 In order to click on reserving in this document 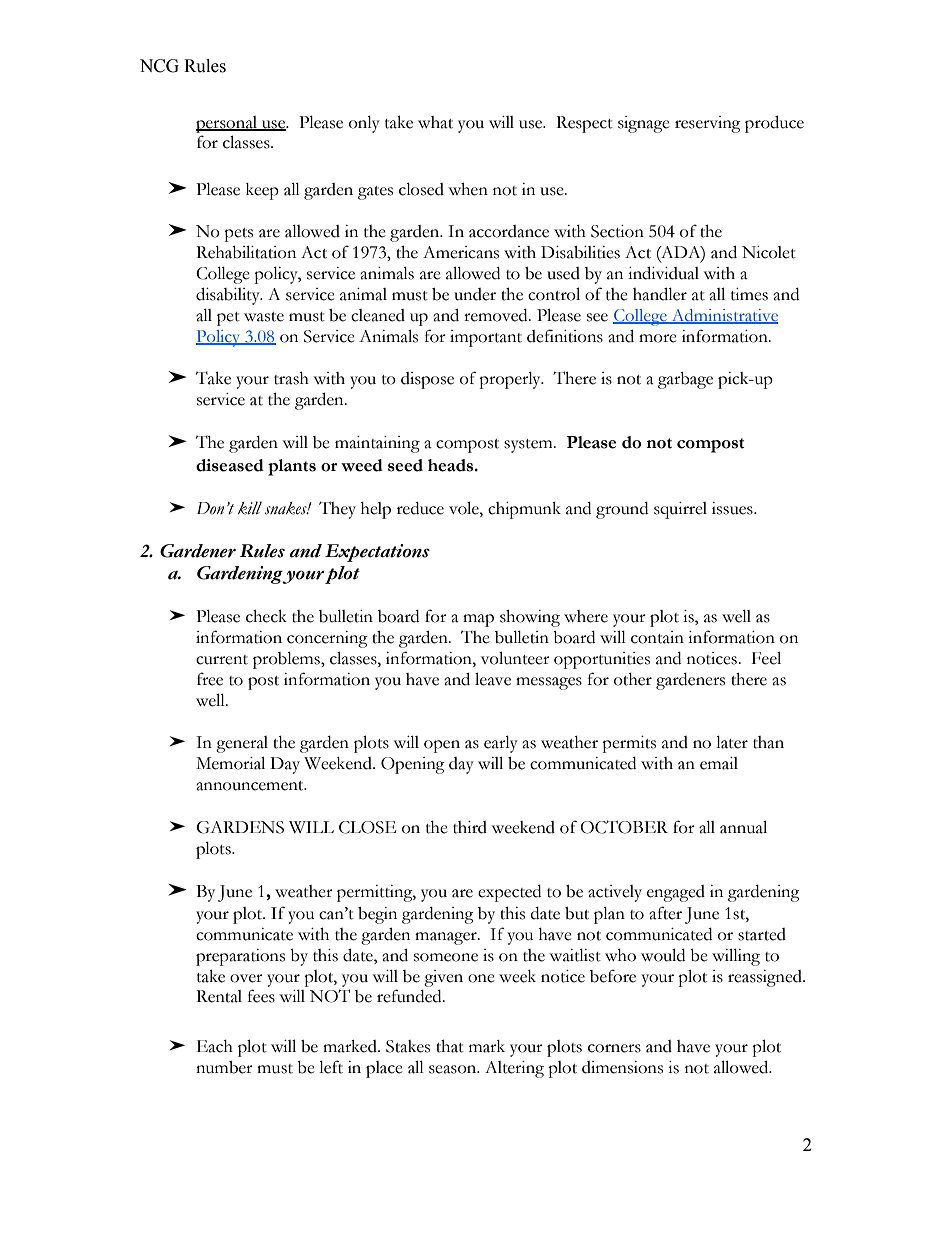, I will do `click(708, 124)`.
